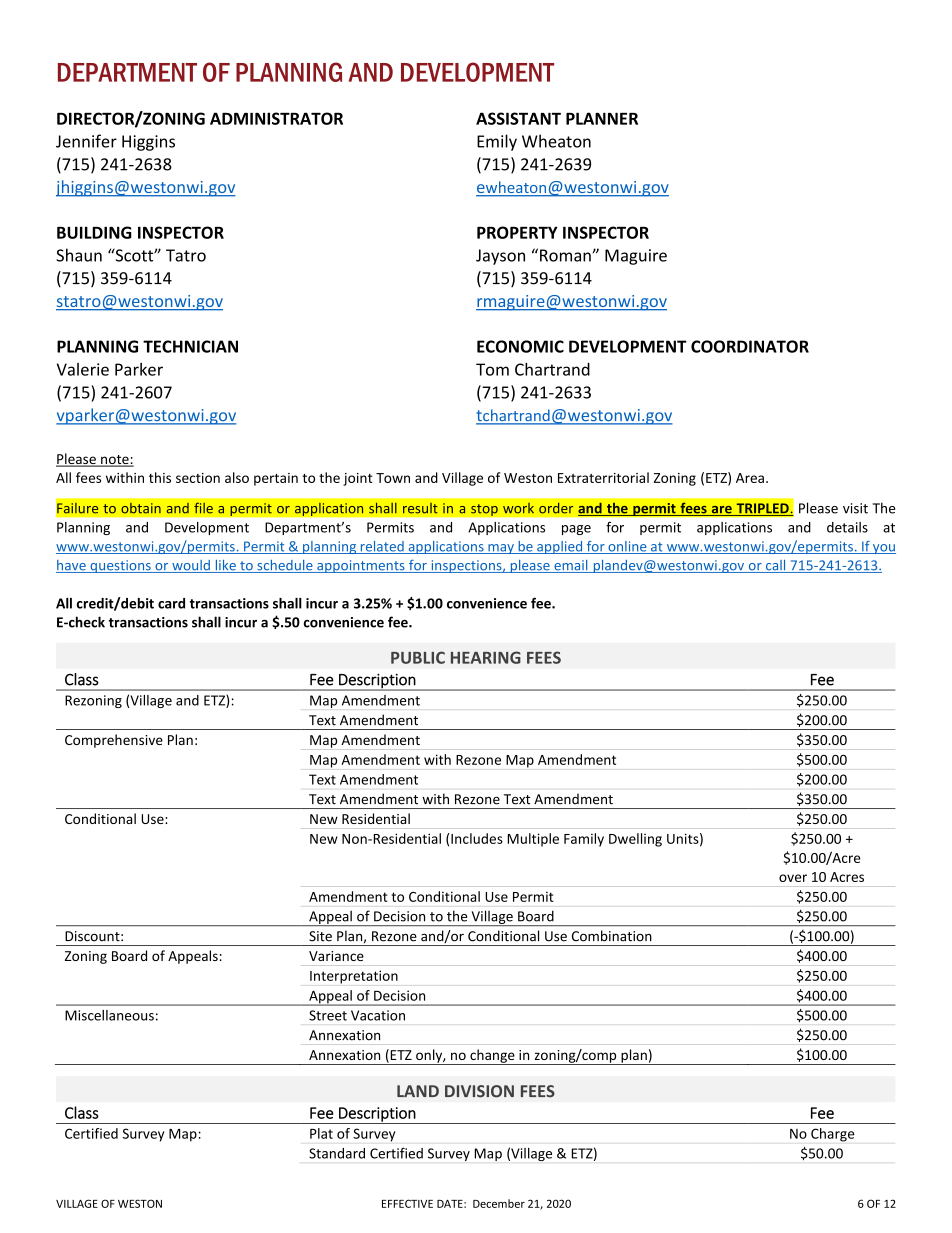 This screenshot has height=1233, width=952. What do you see at coordinates (492, 369) in the screenshot?
I see `Tom` at bounding box center [492, 369].
